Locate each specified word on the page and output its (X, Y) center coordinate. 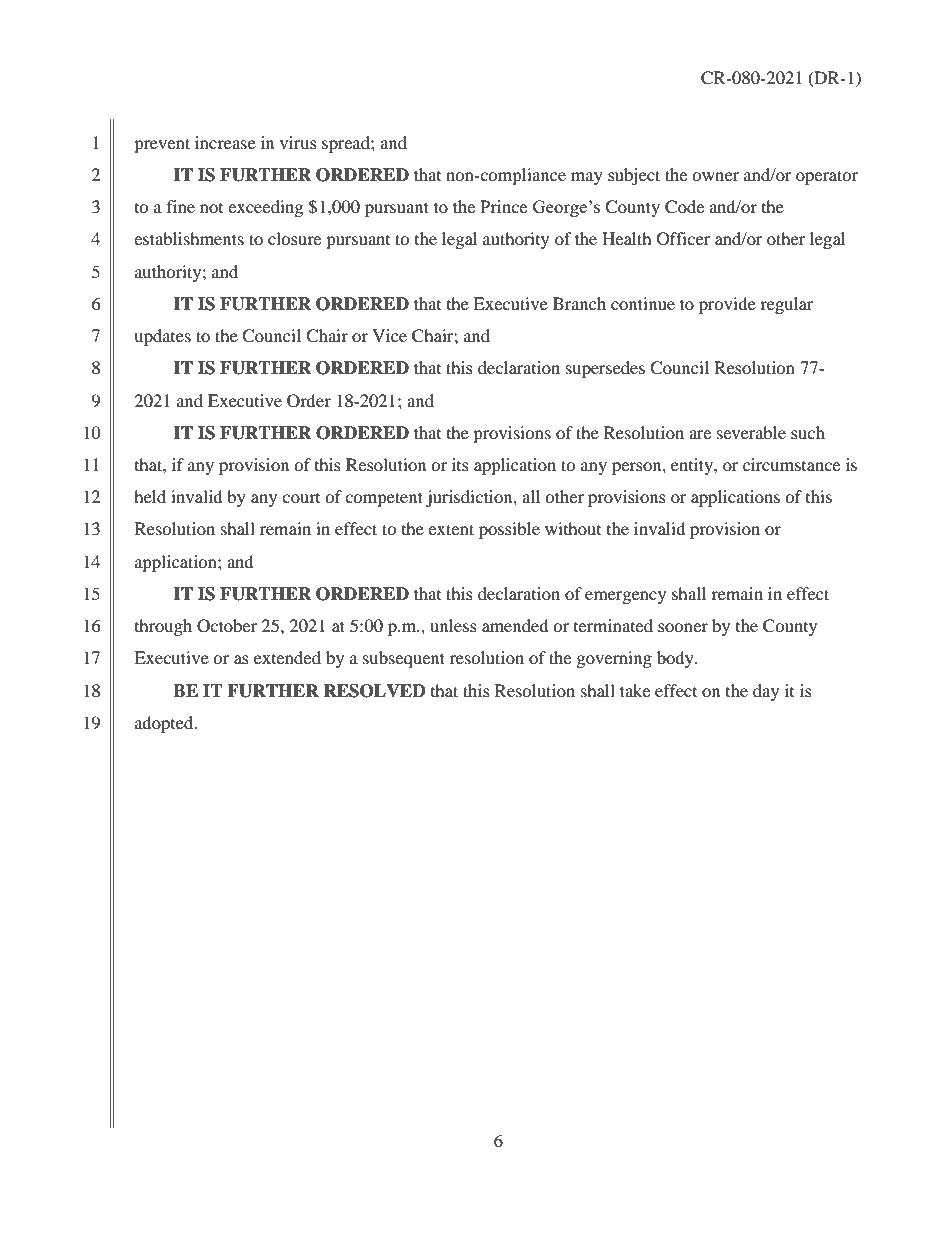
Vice (389, 335)
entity (693, 466)
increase (225, 142)
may (587, 178)
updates (162, 337)
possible (509, 530)
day (766, 692)
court (301, 498)
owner (715, 176)
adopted (165, 724)
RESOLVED (374, 691)
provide (727, 305)
